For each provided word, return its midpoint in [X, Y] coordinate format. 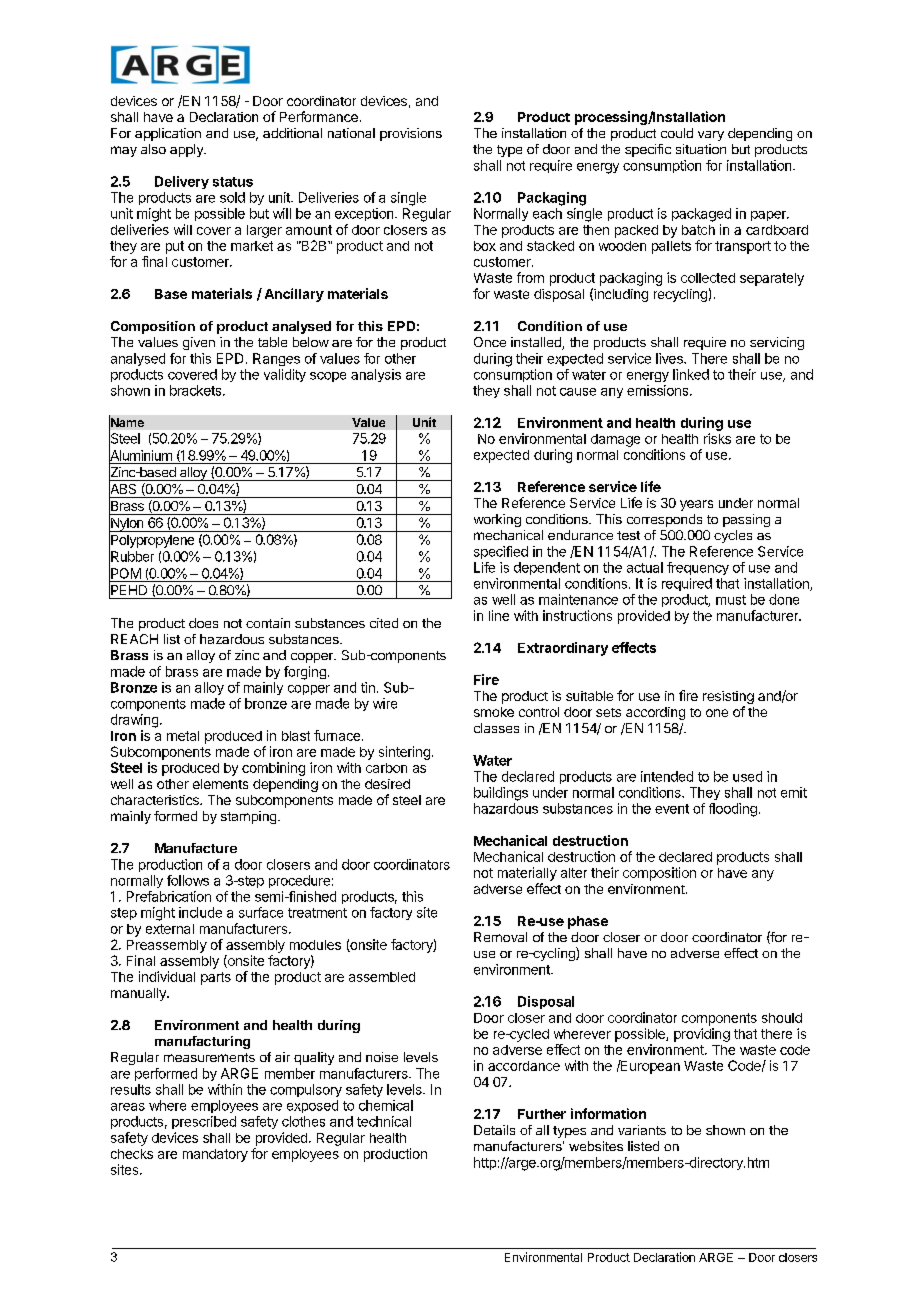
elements [220, 784]
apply [188, 150]
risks [717, 438]
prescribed [204, 1122]
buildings [501, 794]
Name [126, 423]
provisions [411, 134]
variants [642, 1130]
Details [494, 1130]
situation [701, 149]
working [497, 520]
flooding [733, 810]
